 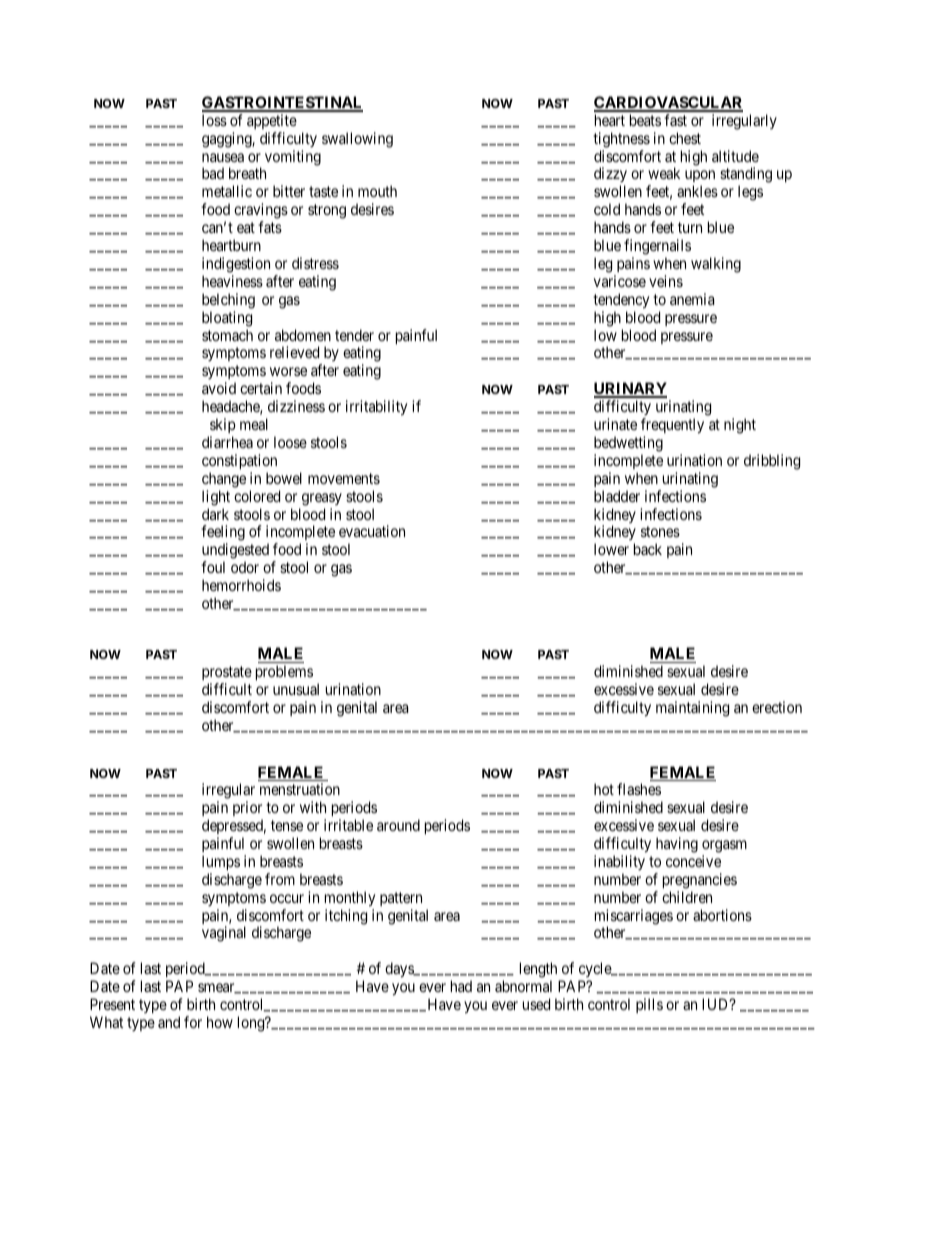 What do you see at coordinates (617, 496) in the screenshot?
I see `bladder` at bounding box center [617, 496].
